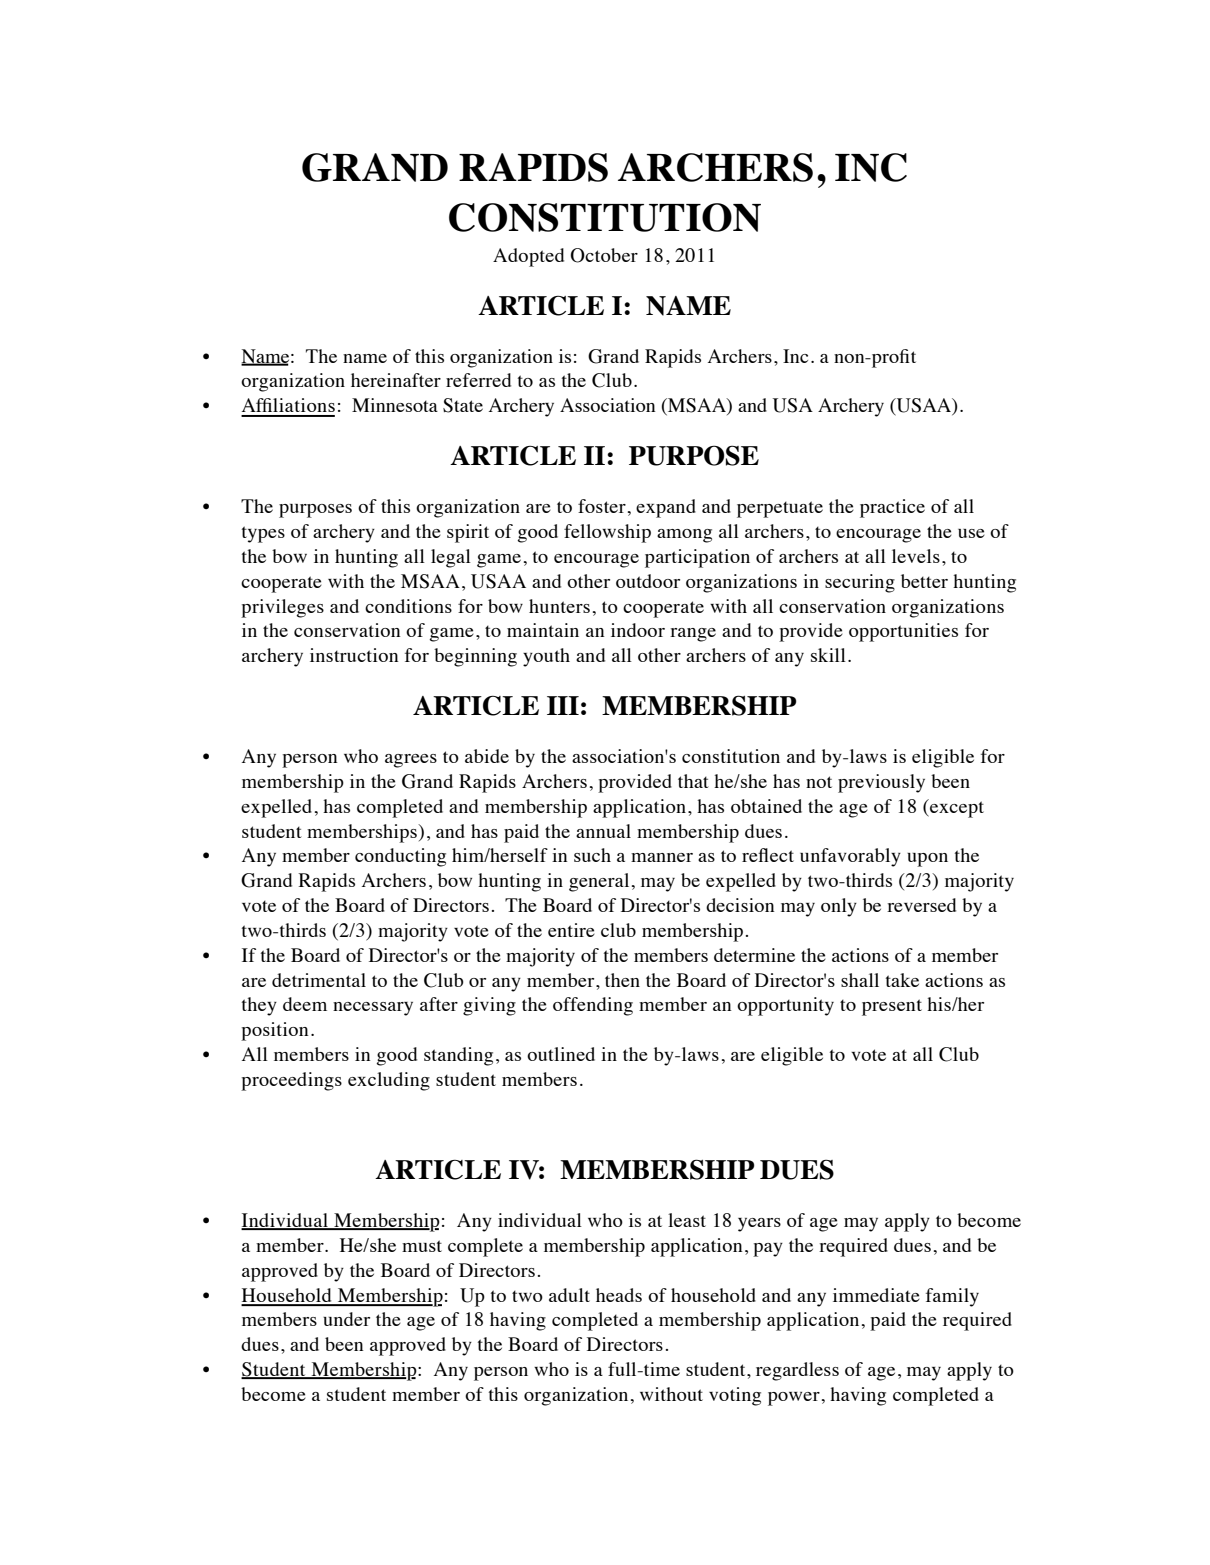 This page has height=1565, width=1210. What do you see at coordinates (395, 405) in the page?
I see `Minnesota` at bounding box center [395, 405].
